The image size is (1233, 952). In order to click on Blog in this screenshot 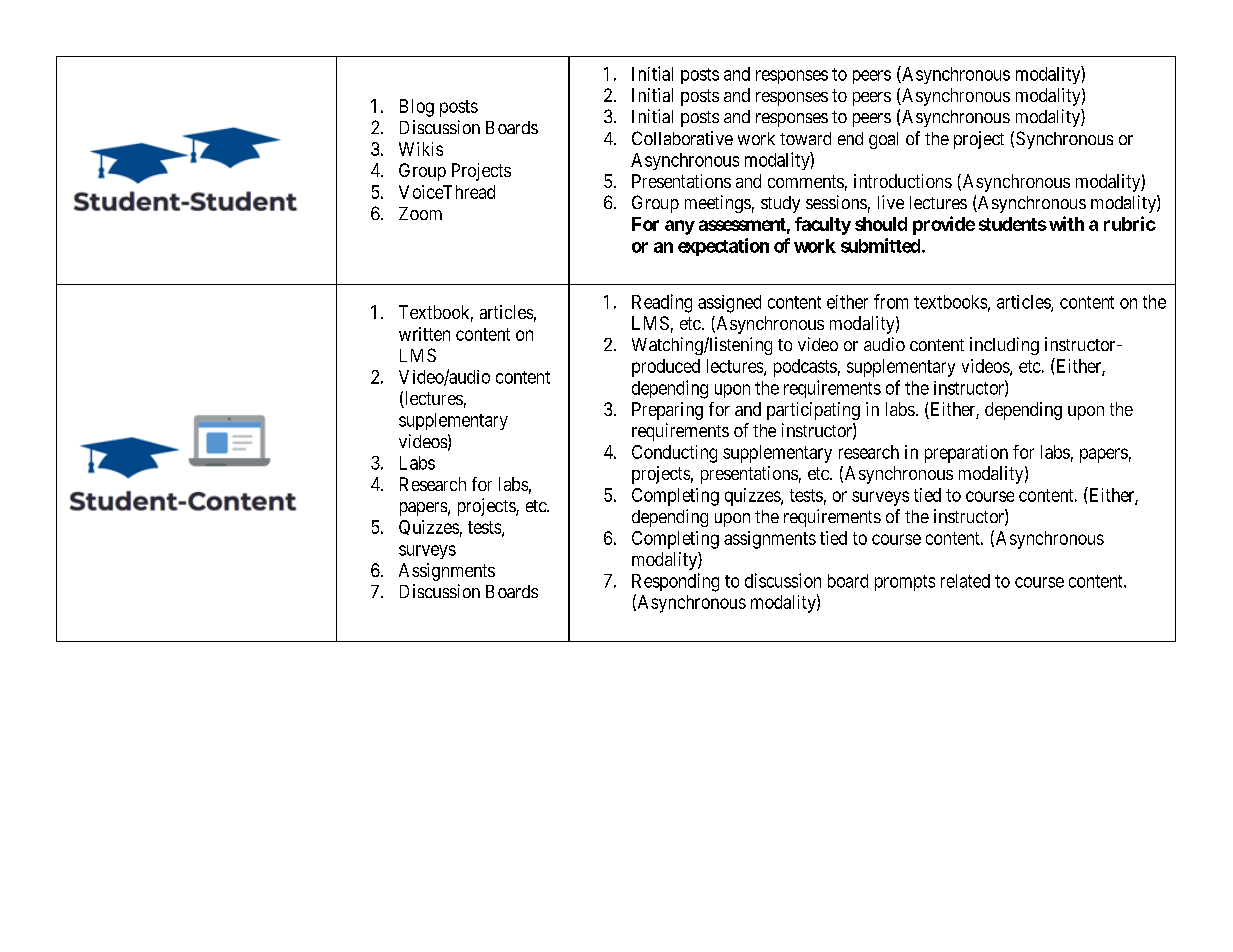, I will do `click(417, 108)`.
